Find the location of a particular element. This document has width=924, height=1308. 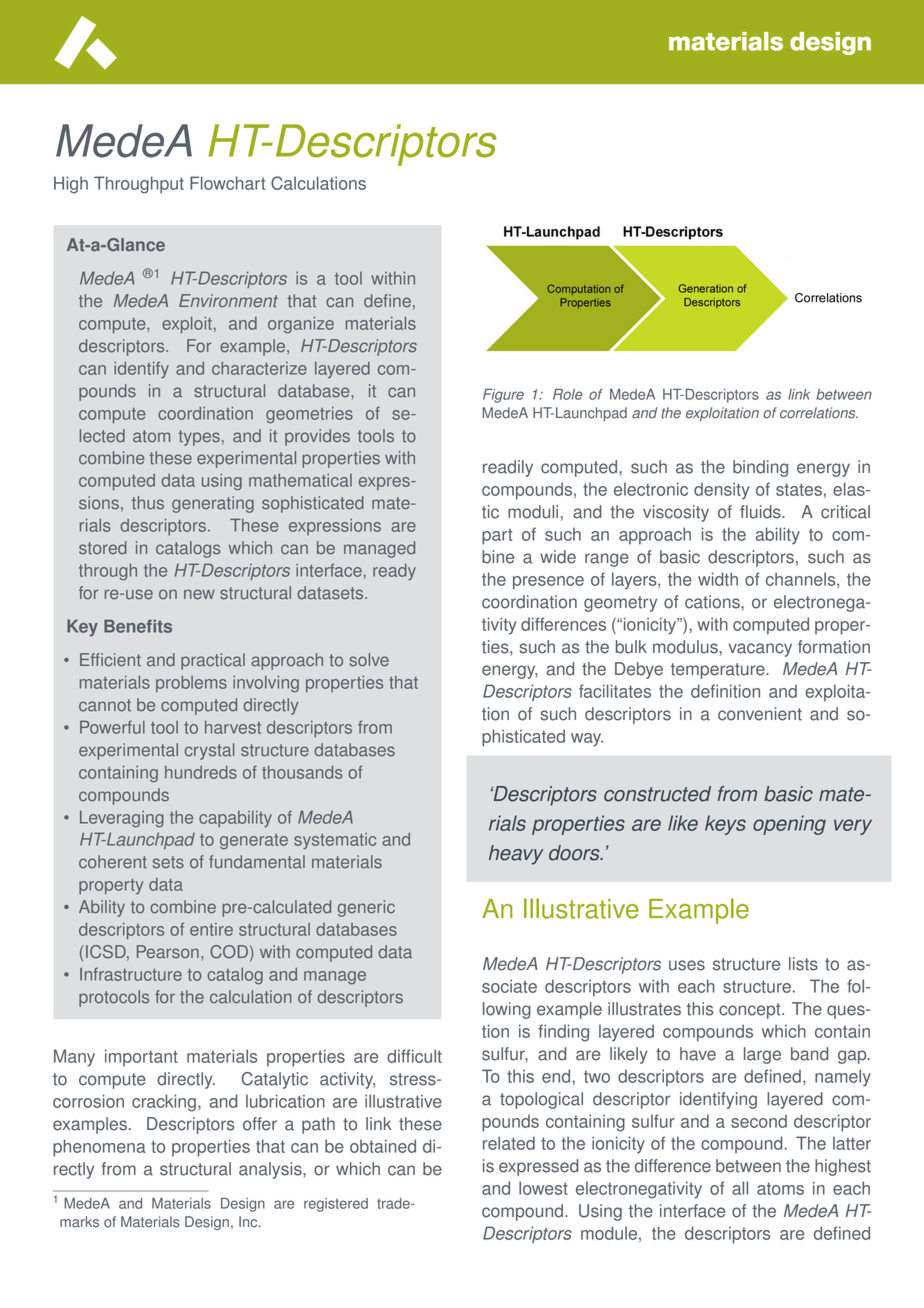

fluids is located at coordinates (761, 512).
